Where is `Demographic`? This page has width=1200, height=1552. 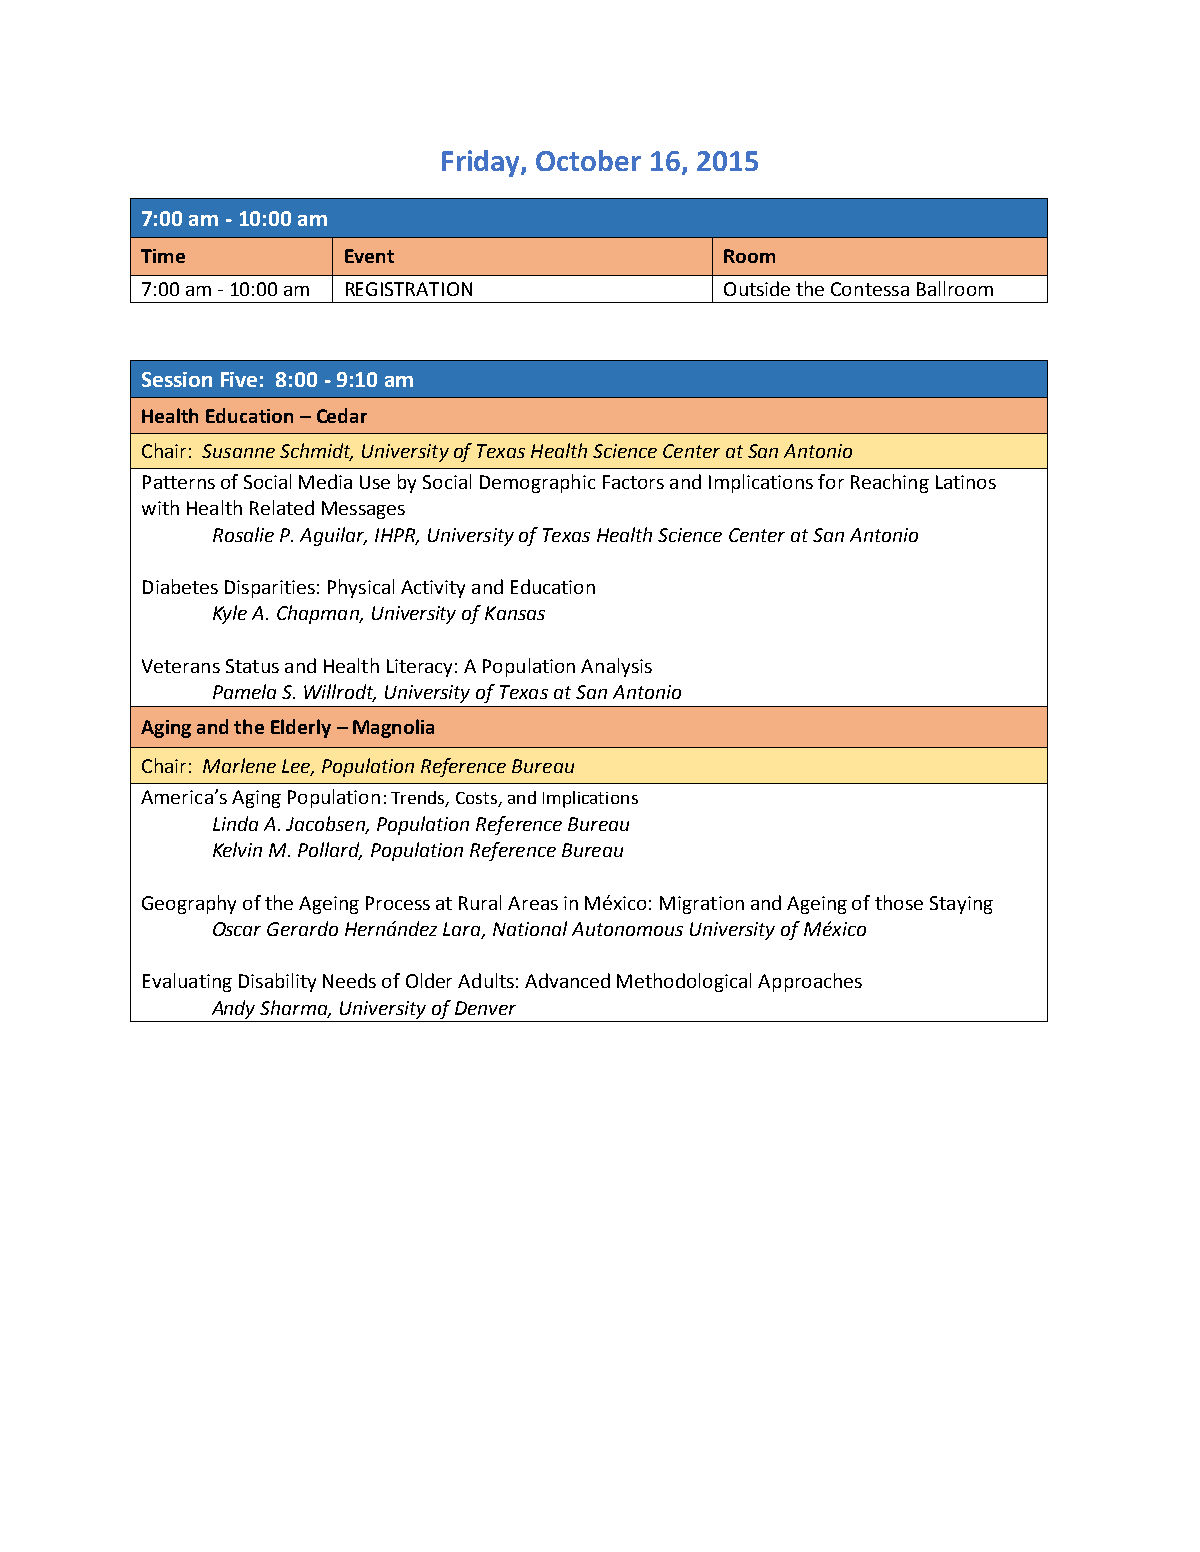
Demographic is located at coordinates (537, 483).
